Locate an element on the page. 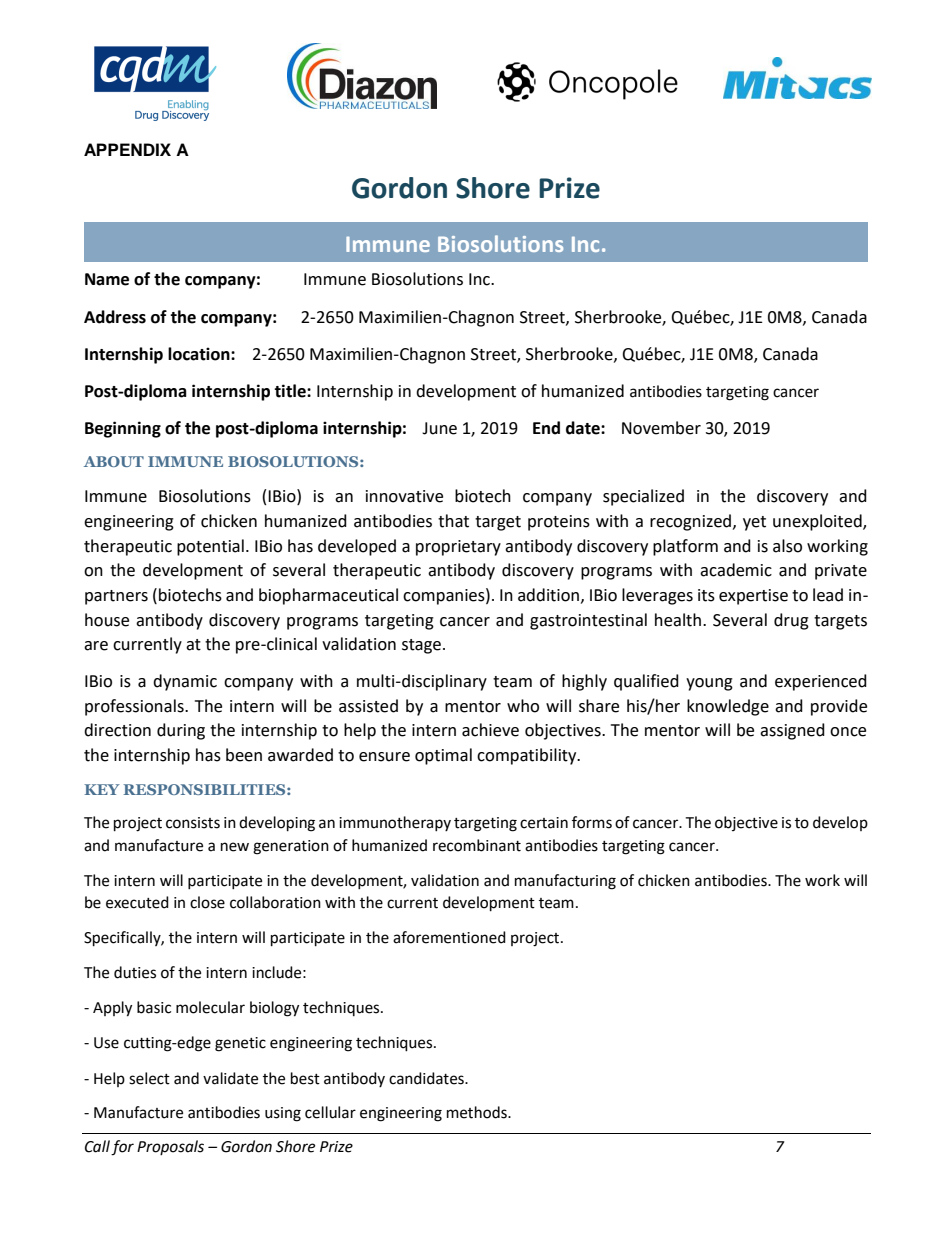  APPENDIX is located at coordinates (127, 149).
